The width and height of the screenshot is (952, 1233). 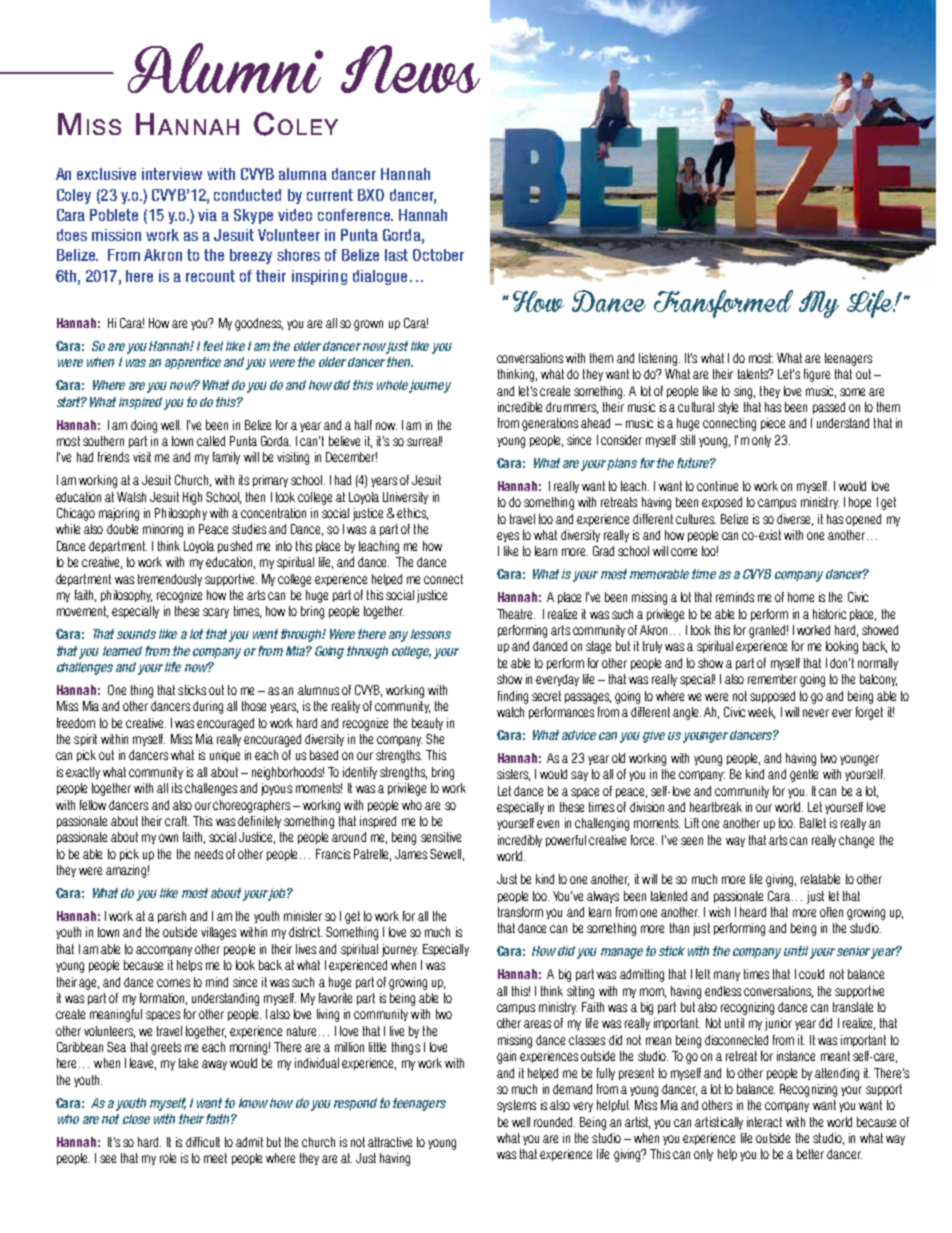 I want to click on Alumni, so click(x=225, y=68).
